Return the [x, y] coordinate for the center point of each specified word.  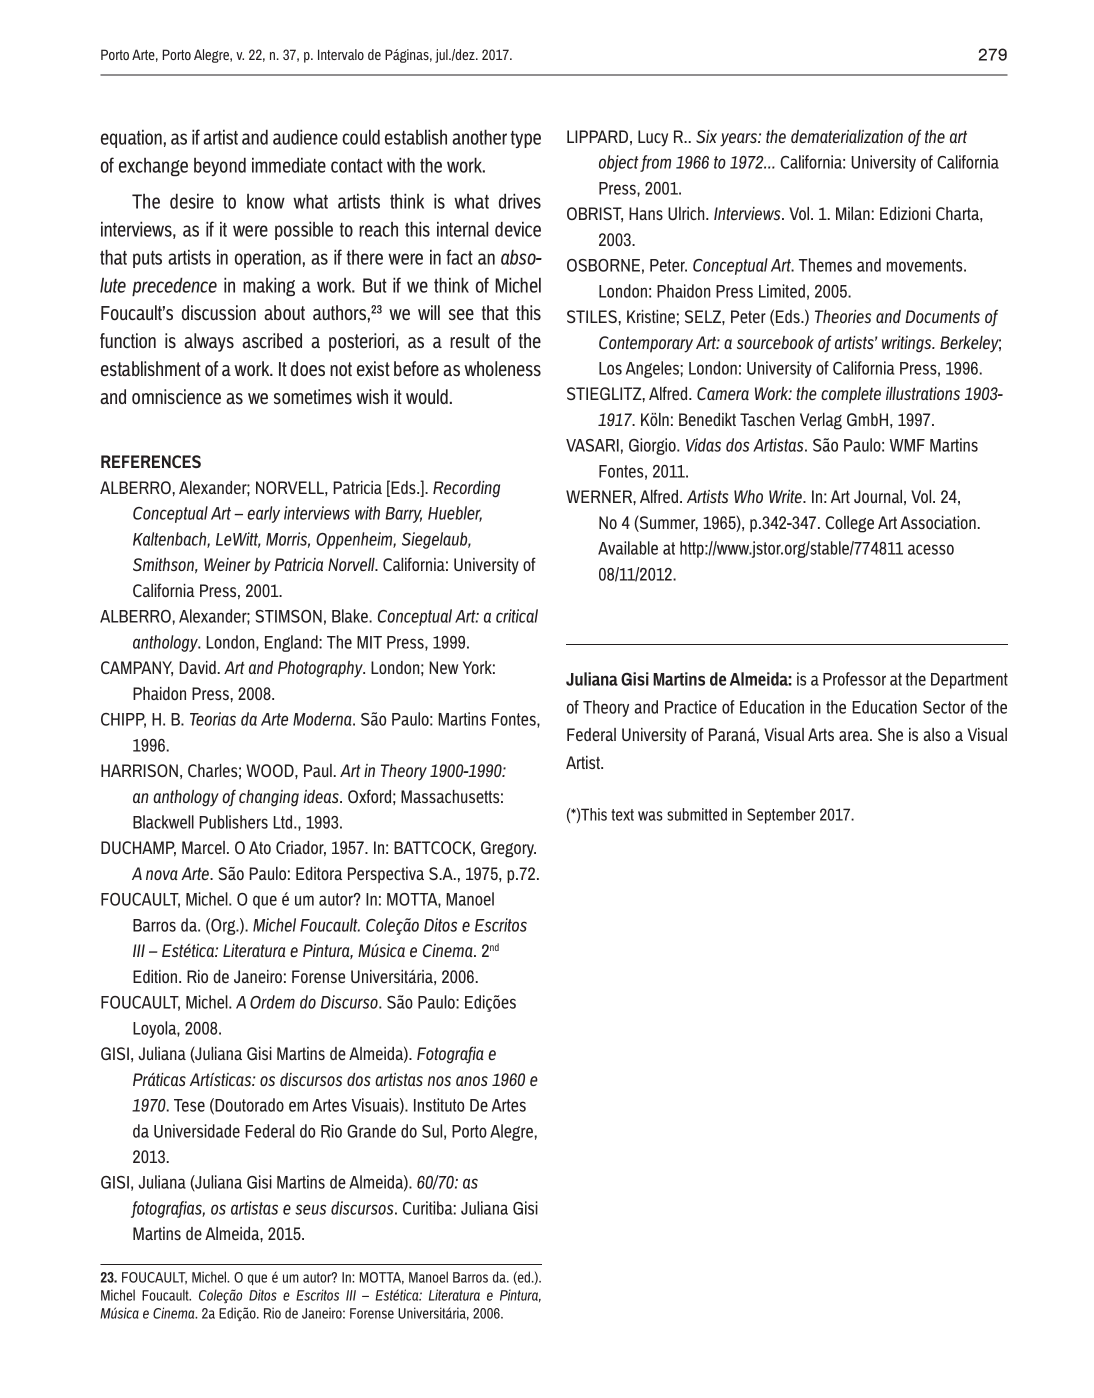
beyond [220, 166]
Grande [371, 1131]
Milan [853, 213]
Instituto [439, 1105]
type [526, 139]
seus [310, 1209]
